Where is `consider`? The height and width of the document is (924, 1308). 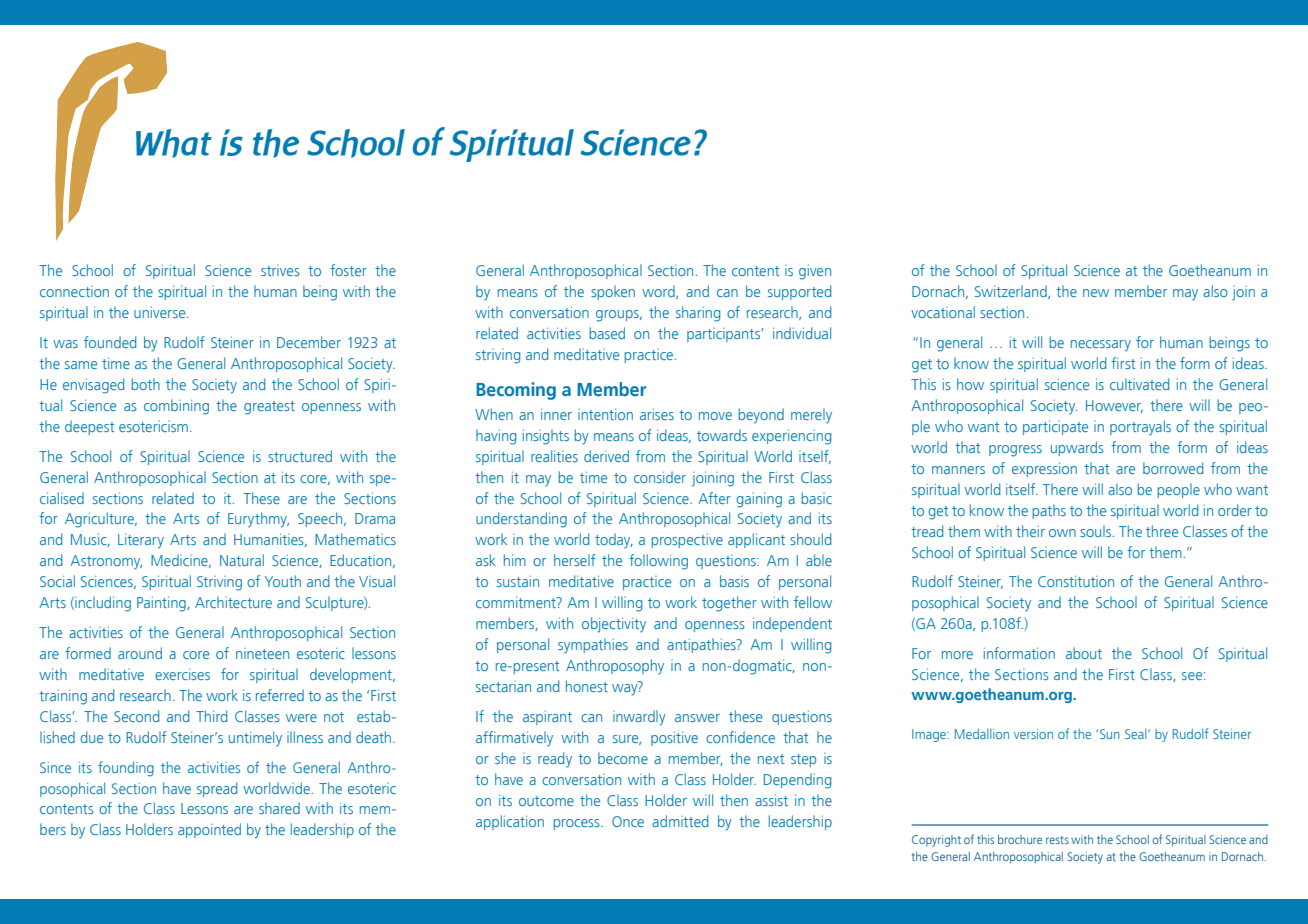 consider is located at coordinates (660, 477).
